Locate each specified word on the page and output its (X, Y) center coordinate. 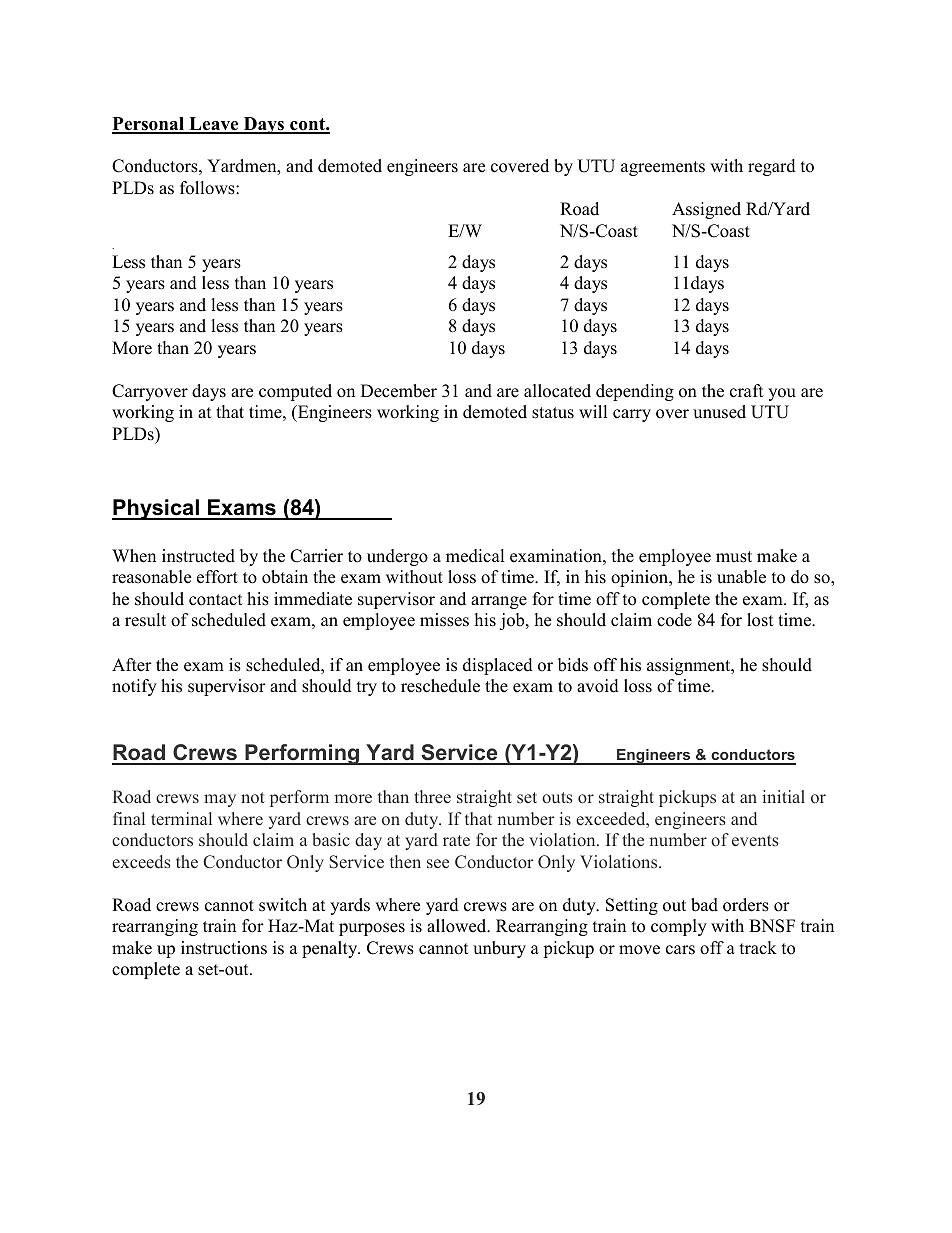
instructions (224, 948)
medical (475, 556)
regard (772, 167)
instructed (198, 556)
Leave (214, 125)
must (734, 557)
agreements (663, 168)
